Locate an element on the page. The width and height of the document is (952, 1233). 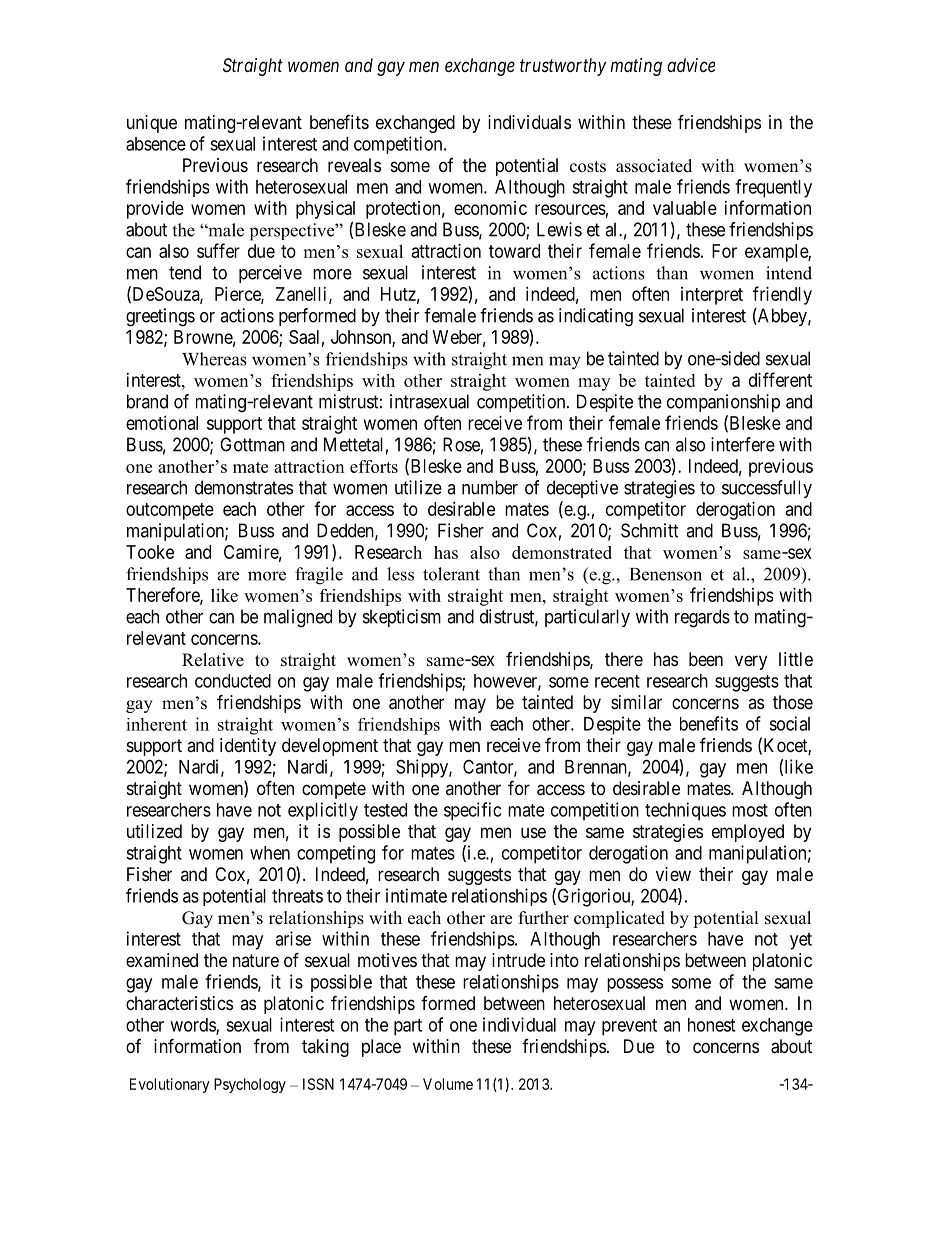
Volume is located at coordinates (448, 1084).
